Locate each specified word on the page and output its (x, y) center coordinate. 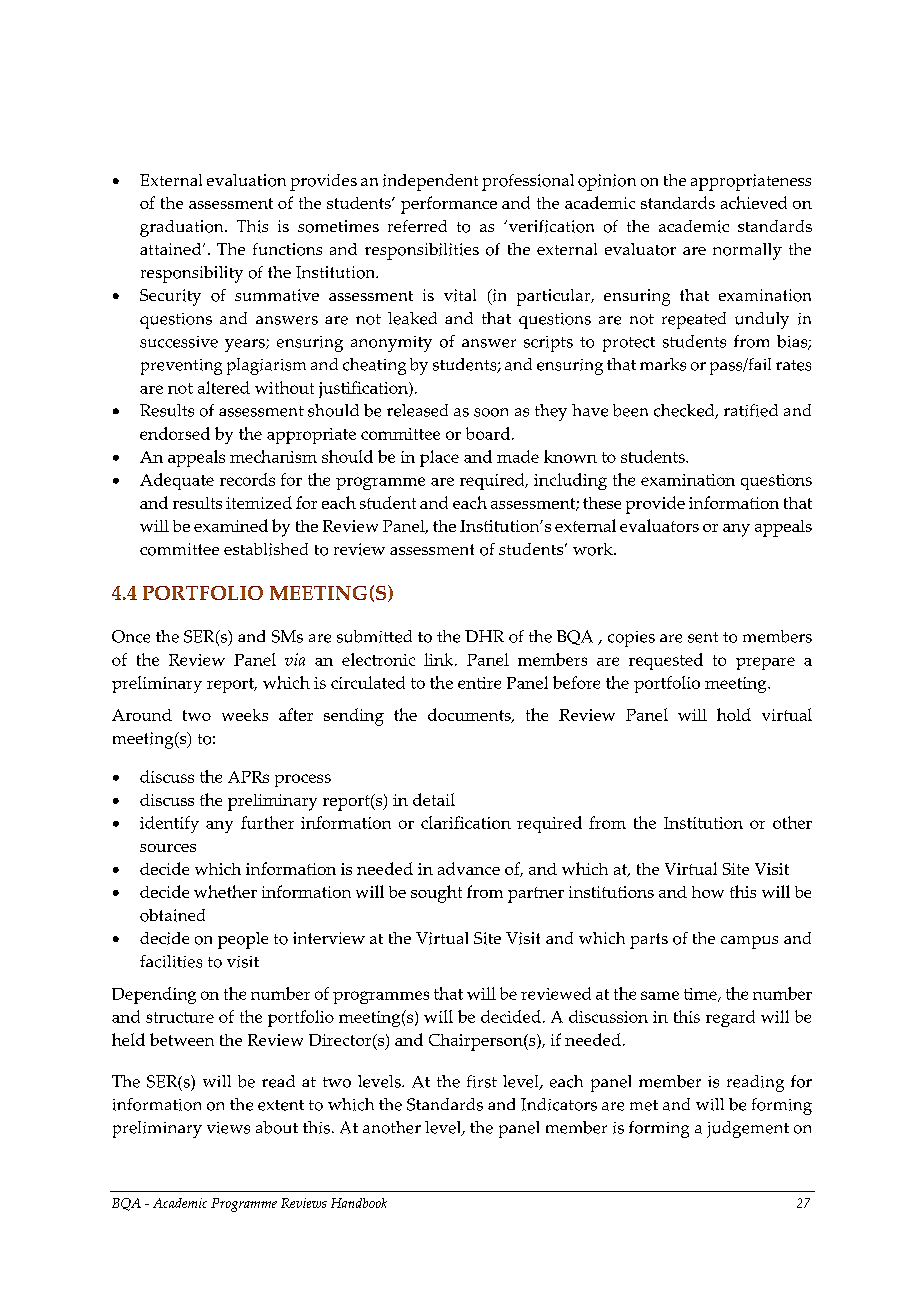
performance (449, 205)
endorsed (175, 433)
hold (734, 714)
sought (436, 894)
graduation (183, 228)
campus (749, 942)
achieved (754, 202)
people (243, 940)
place (439, 458)
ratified (751, 410)
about (277, 1127)
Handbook (359, 1203)
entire (479, 683)
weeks (245, 715)
